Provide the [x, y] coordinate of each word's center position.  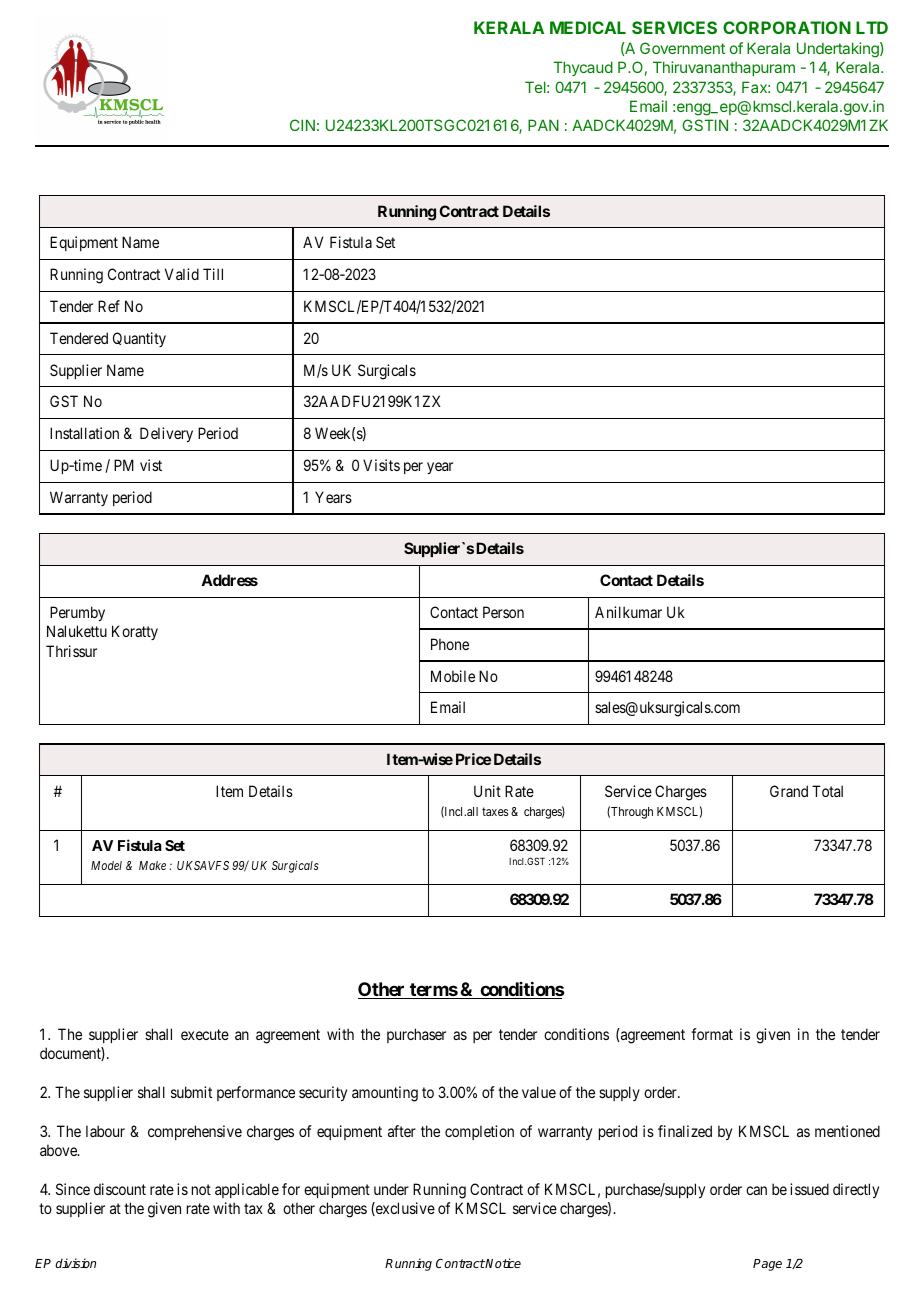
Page [767, 1265]
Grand [789, 791]
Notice [502, 1263]
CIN [302, 125]
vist [151, 465]
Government [682, 48]
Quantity [139, 339]
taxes [495, 811]
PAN [543, 125]
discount [120, 1189]
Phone [450, 644]
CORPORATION [787, 27]
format [712, 1034]
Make [152, 865]
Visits [381, 465]
